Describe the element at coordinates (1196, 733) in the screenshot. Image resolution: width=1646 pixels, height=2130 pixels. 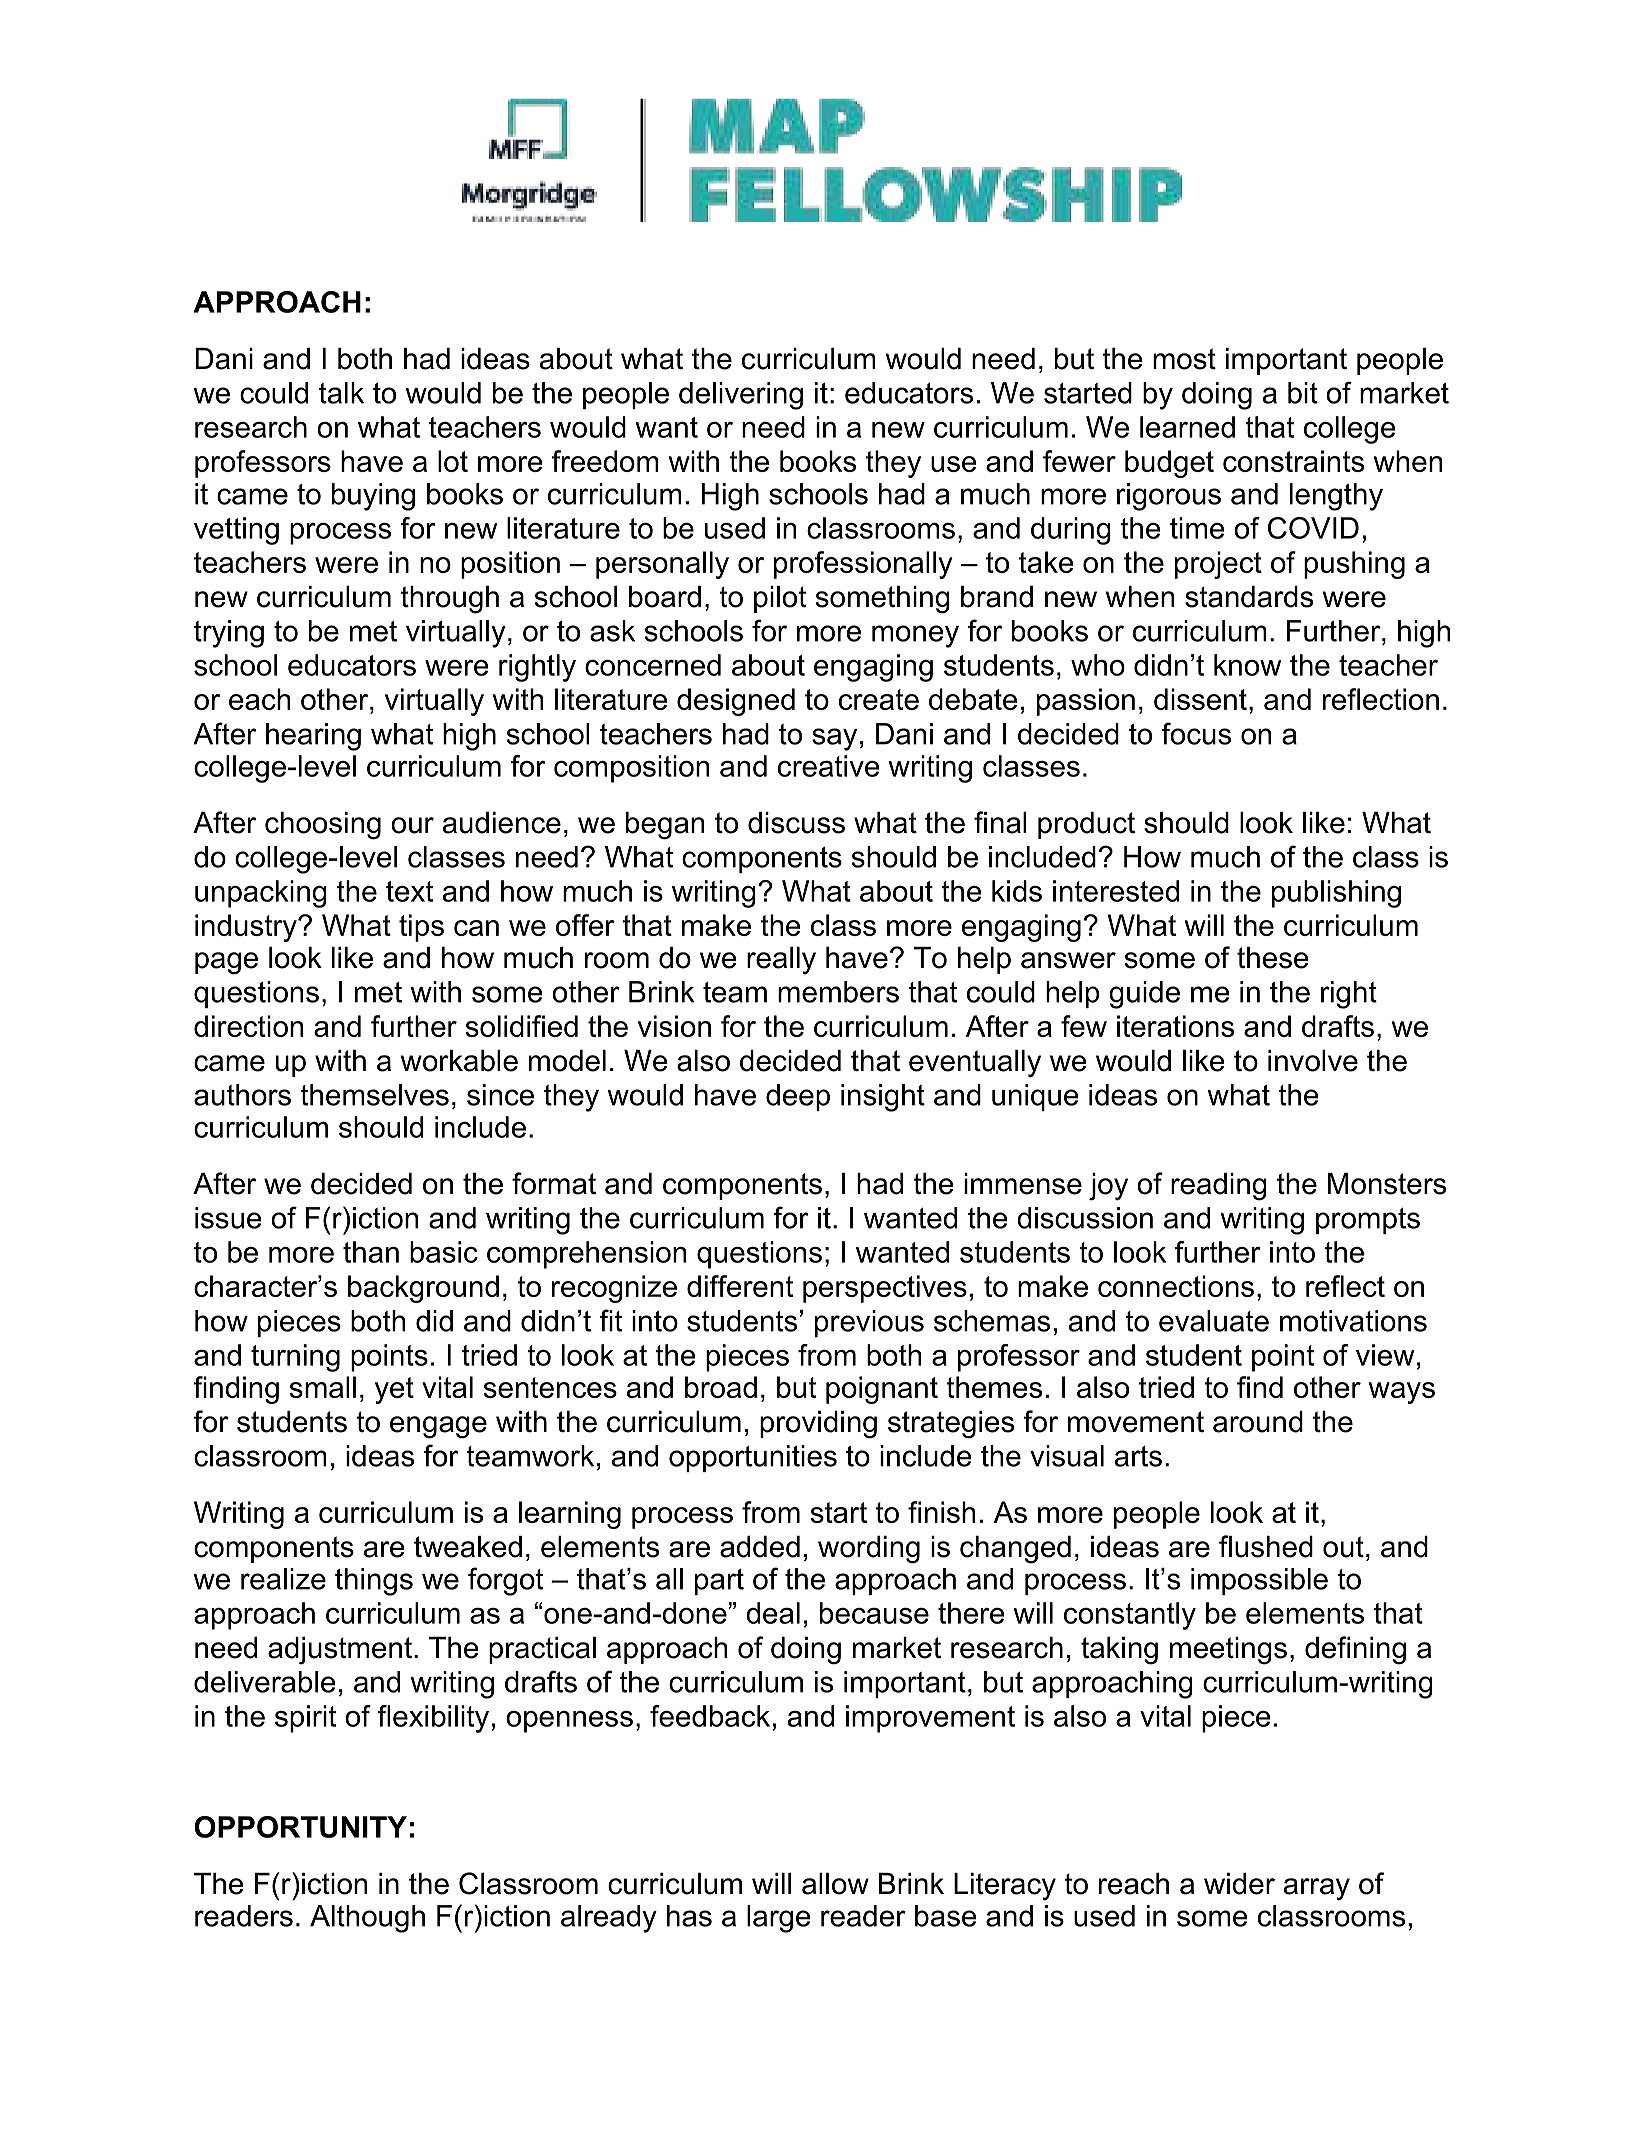
I see `focus` at that location.
